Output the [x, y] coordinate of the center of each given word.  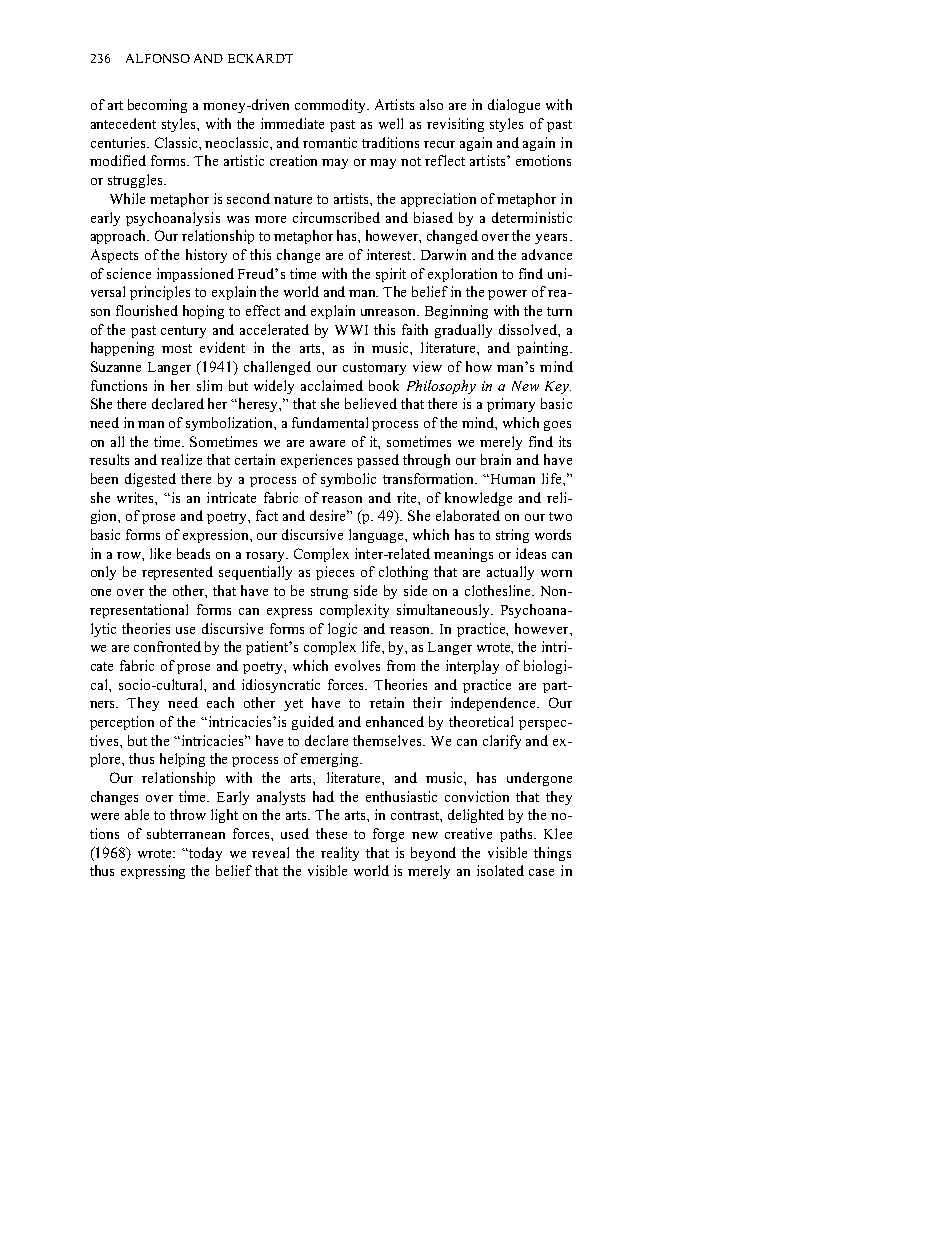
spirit [391, 275]
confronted [167, 646]
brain [496, 459]
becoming [157, 106]
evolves [357, 665]
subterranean [186, 833]
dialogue [514, 106]
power [507, 295]
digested [150, 480]
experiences [316, 461]
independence [494, 704]
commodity [331, 106]
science [129, 273]
